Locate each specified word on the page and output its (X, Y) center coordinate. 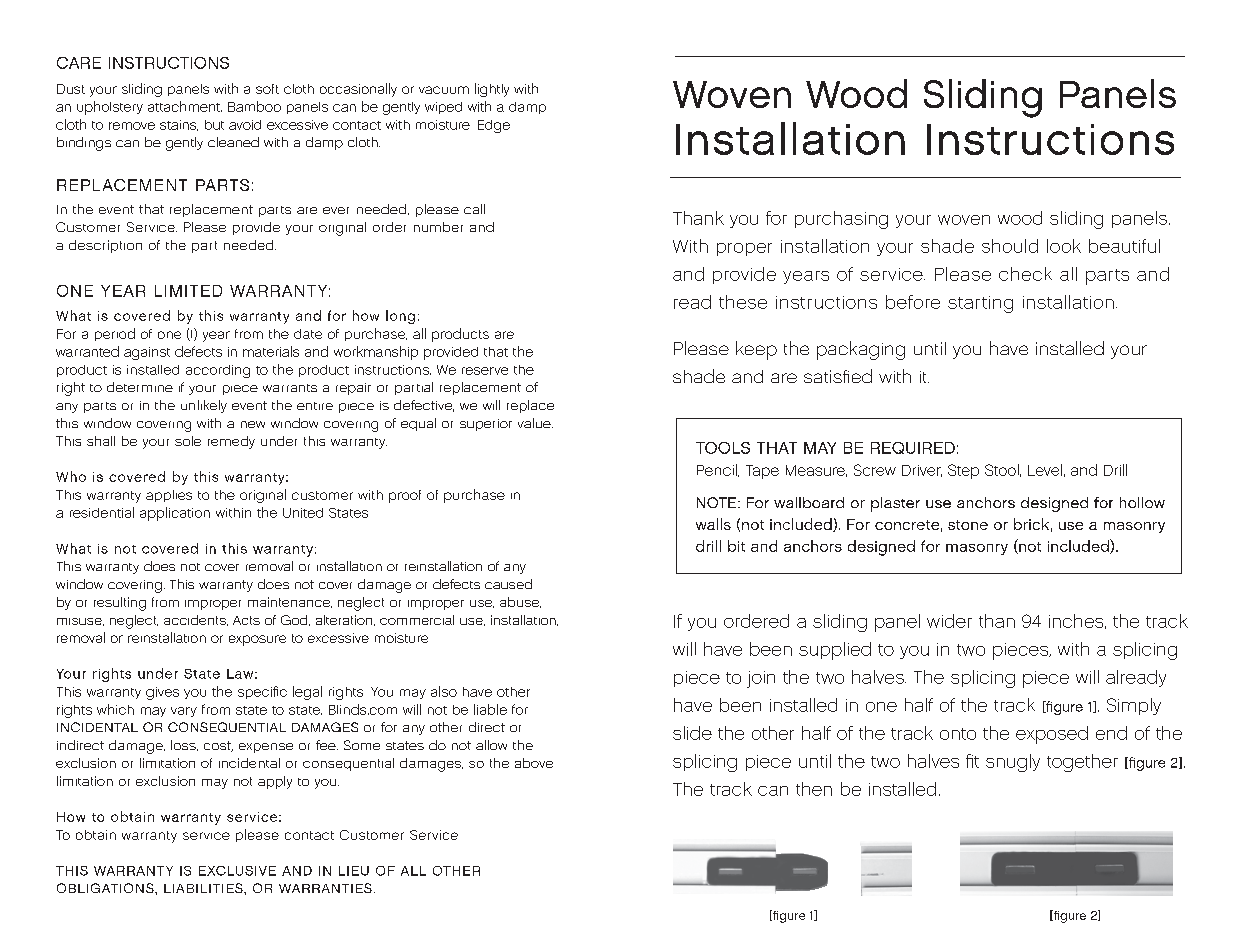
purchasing (841, 220)
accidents (196, 620)
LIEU (354, 871)
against (147, 353)
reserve (485, 371)
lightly (492, 90)
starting (980, 304)
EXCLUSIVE (237, 871)
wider (949, 621)
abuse (520, 602)
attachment (185, 106)
